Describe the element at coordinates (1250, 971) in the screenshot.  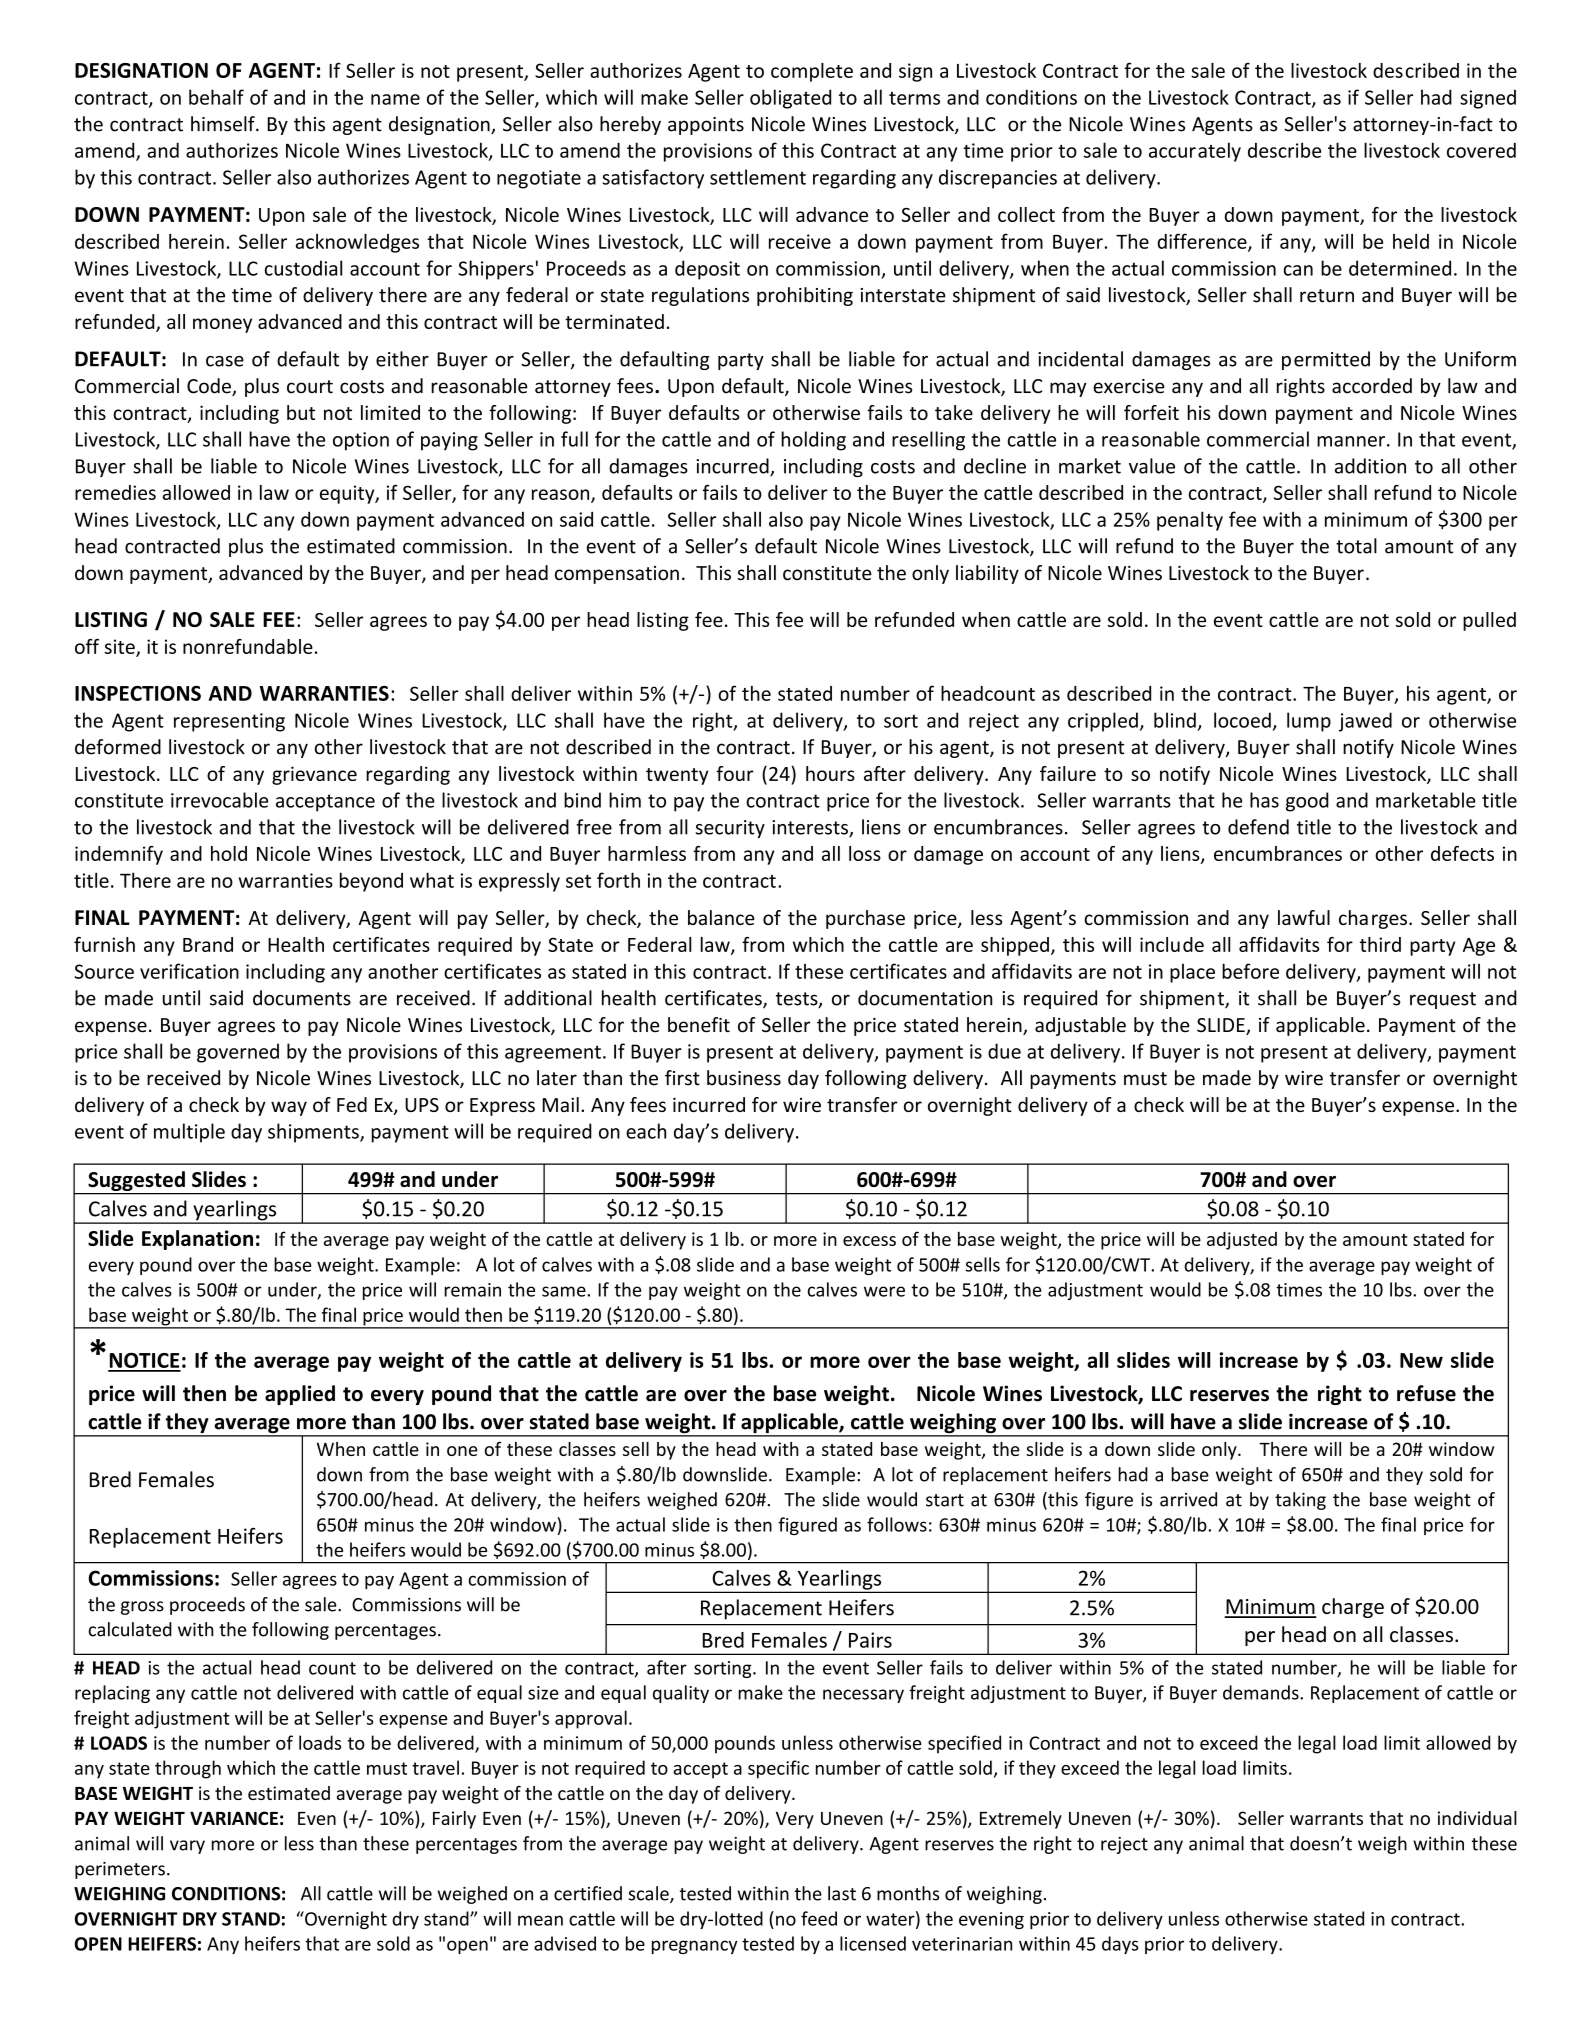
I see `before` at that location.
